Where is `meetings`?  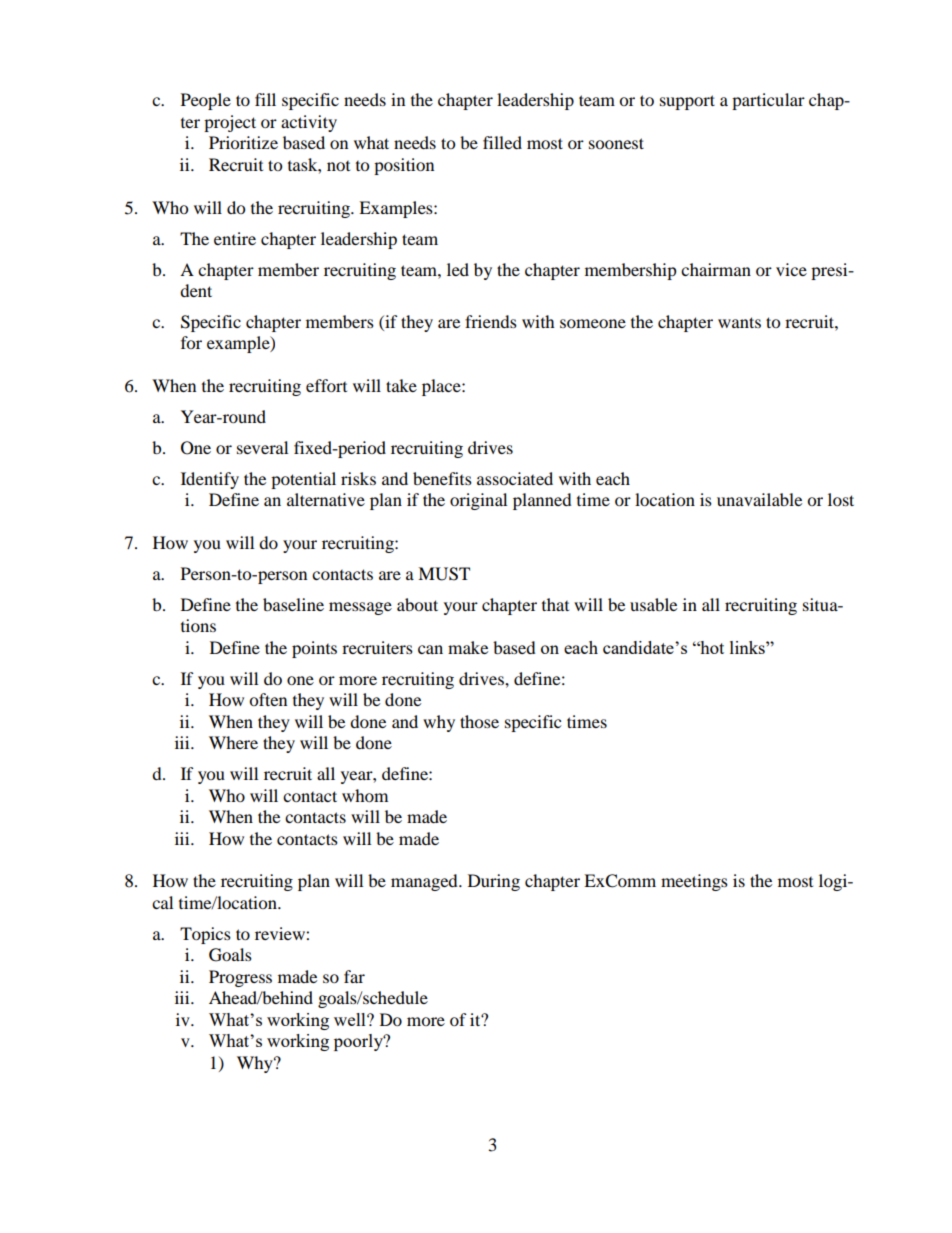 meetings is located at coordinates (694, 882).
